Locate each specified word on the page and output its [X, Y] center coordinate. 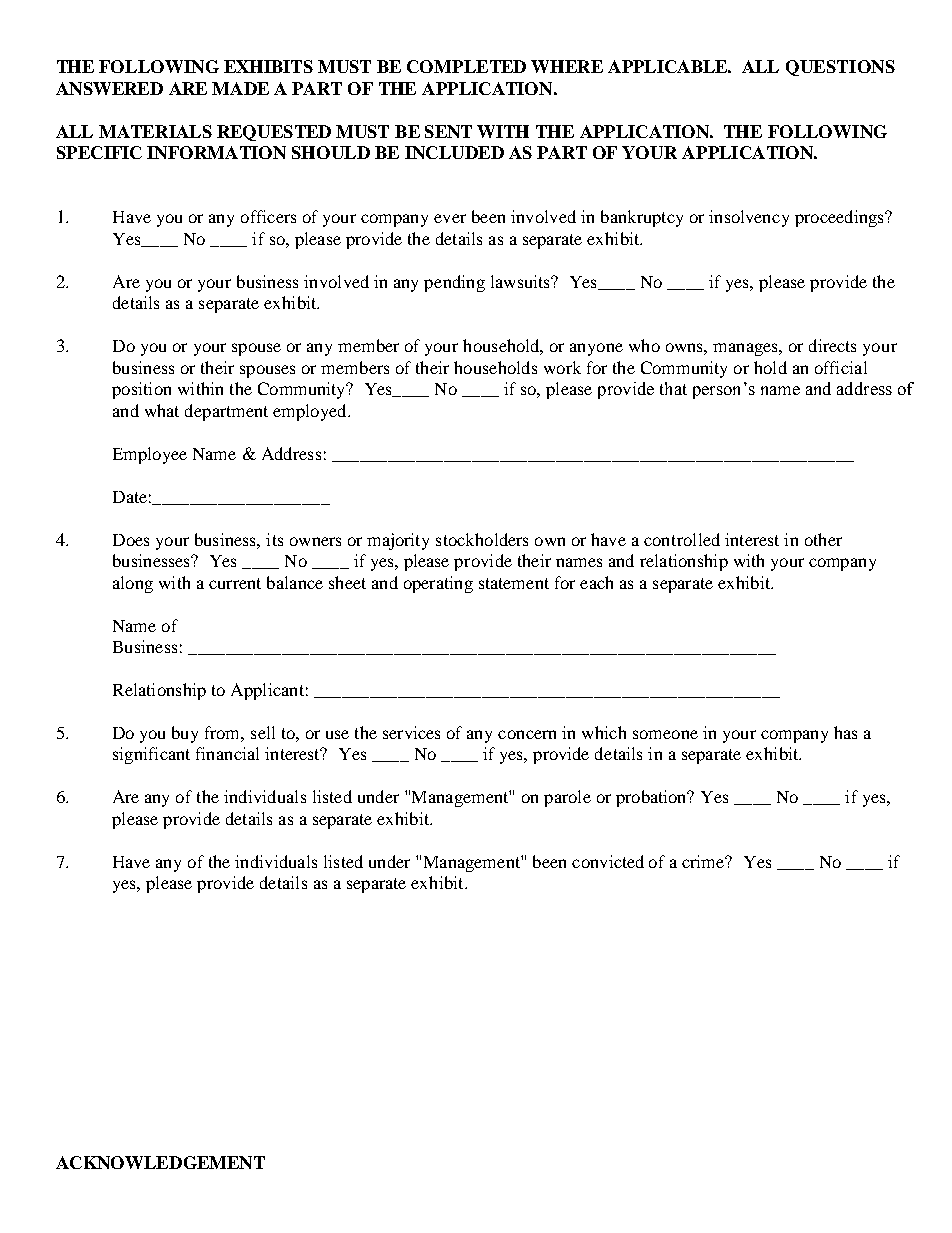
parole [567, 798]
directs [832, 345]
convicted [608, 861]
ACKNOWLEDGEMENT [160, 1162]
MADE [240, 88]
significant [151, 755]
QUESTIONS [840, 68]
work [562, 367]
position [141, 390]
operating [438, 584]
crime [704, 861]
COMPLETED [466, 66]
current [235, 583]
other [823, 539]
